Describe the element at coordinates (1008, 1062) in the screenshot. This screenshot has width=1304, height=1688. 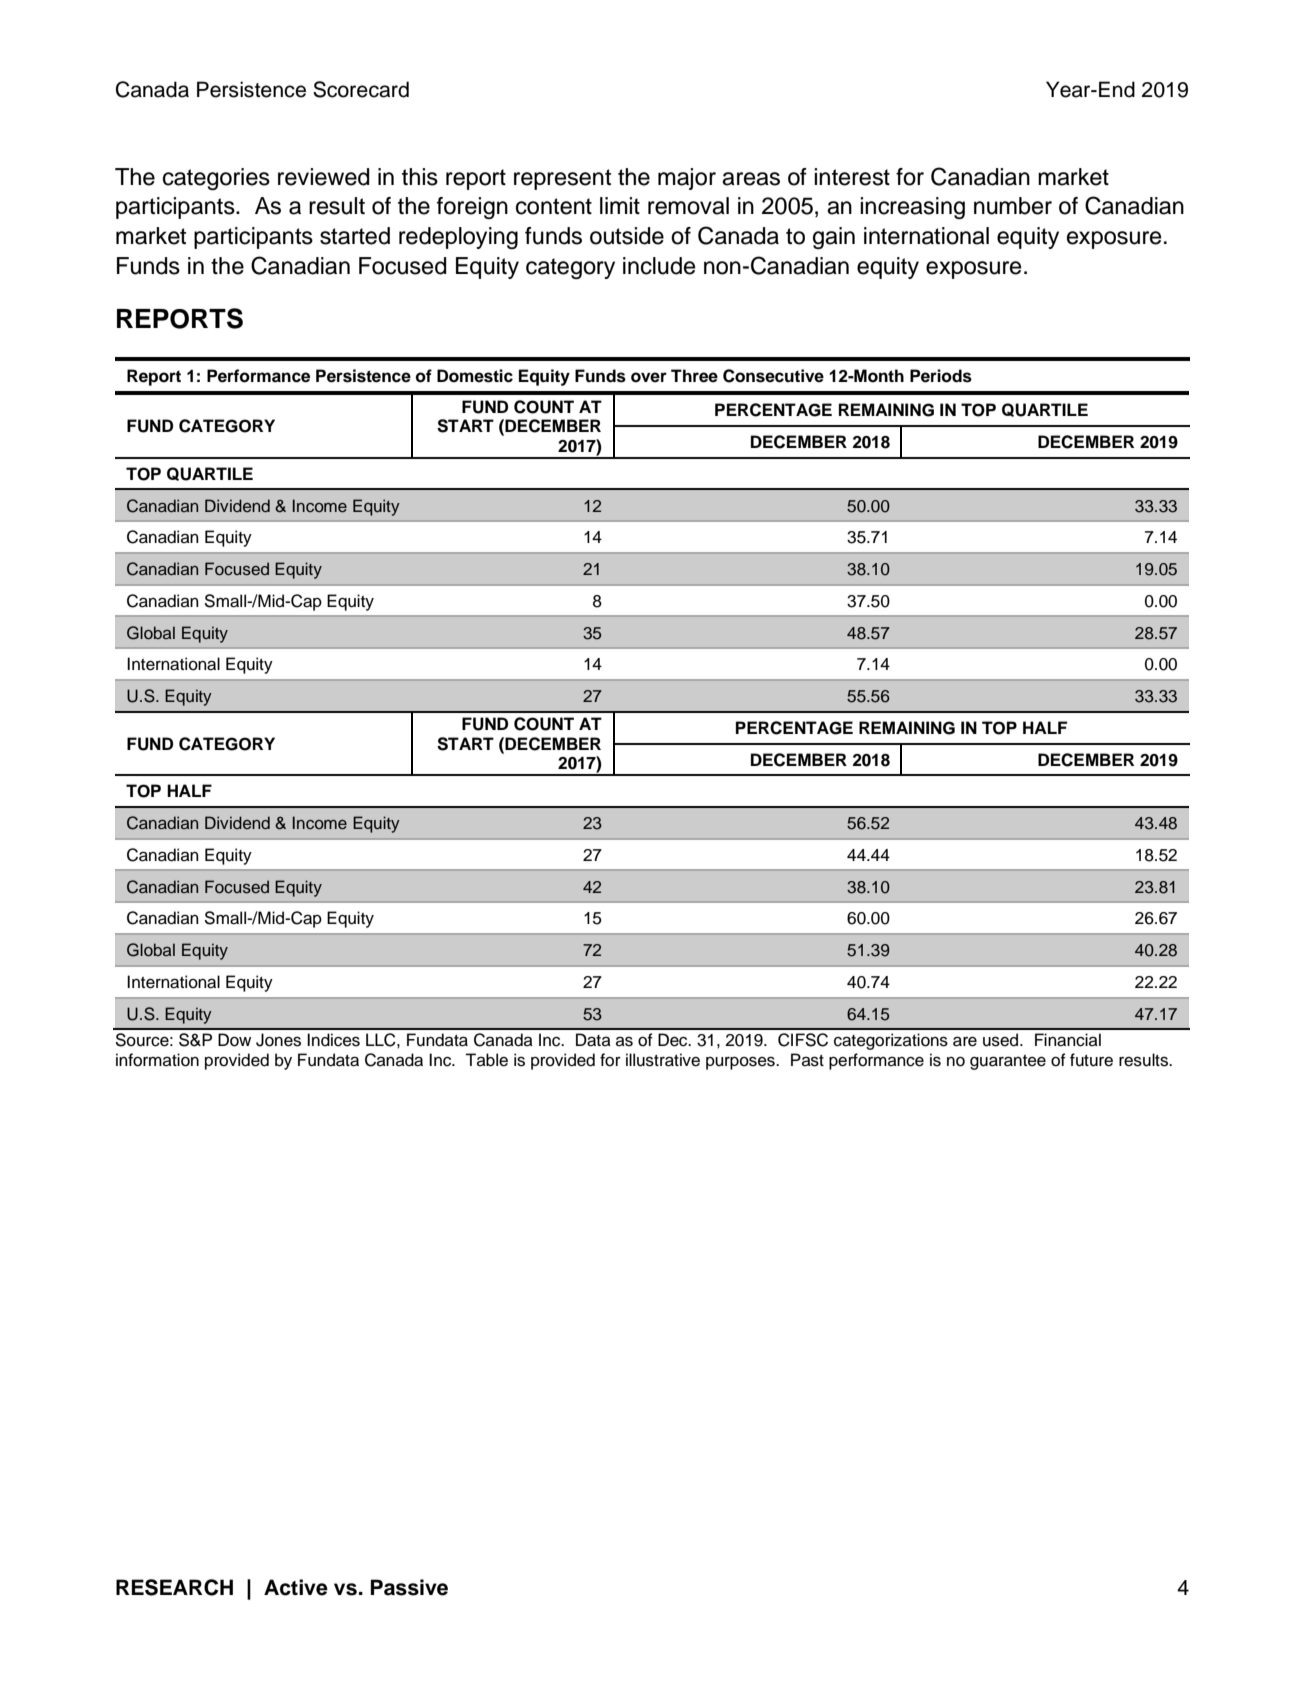
I see `guarantee` at that location.
